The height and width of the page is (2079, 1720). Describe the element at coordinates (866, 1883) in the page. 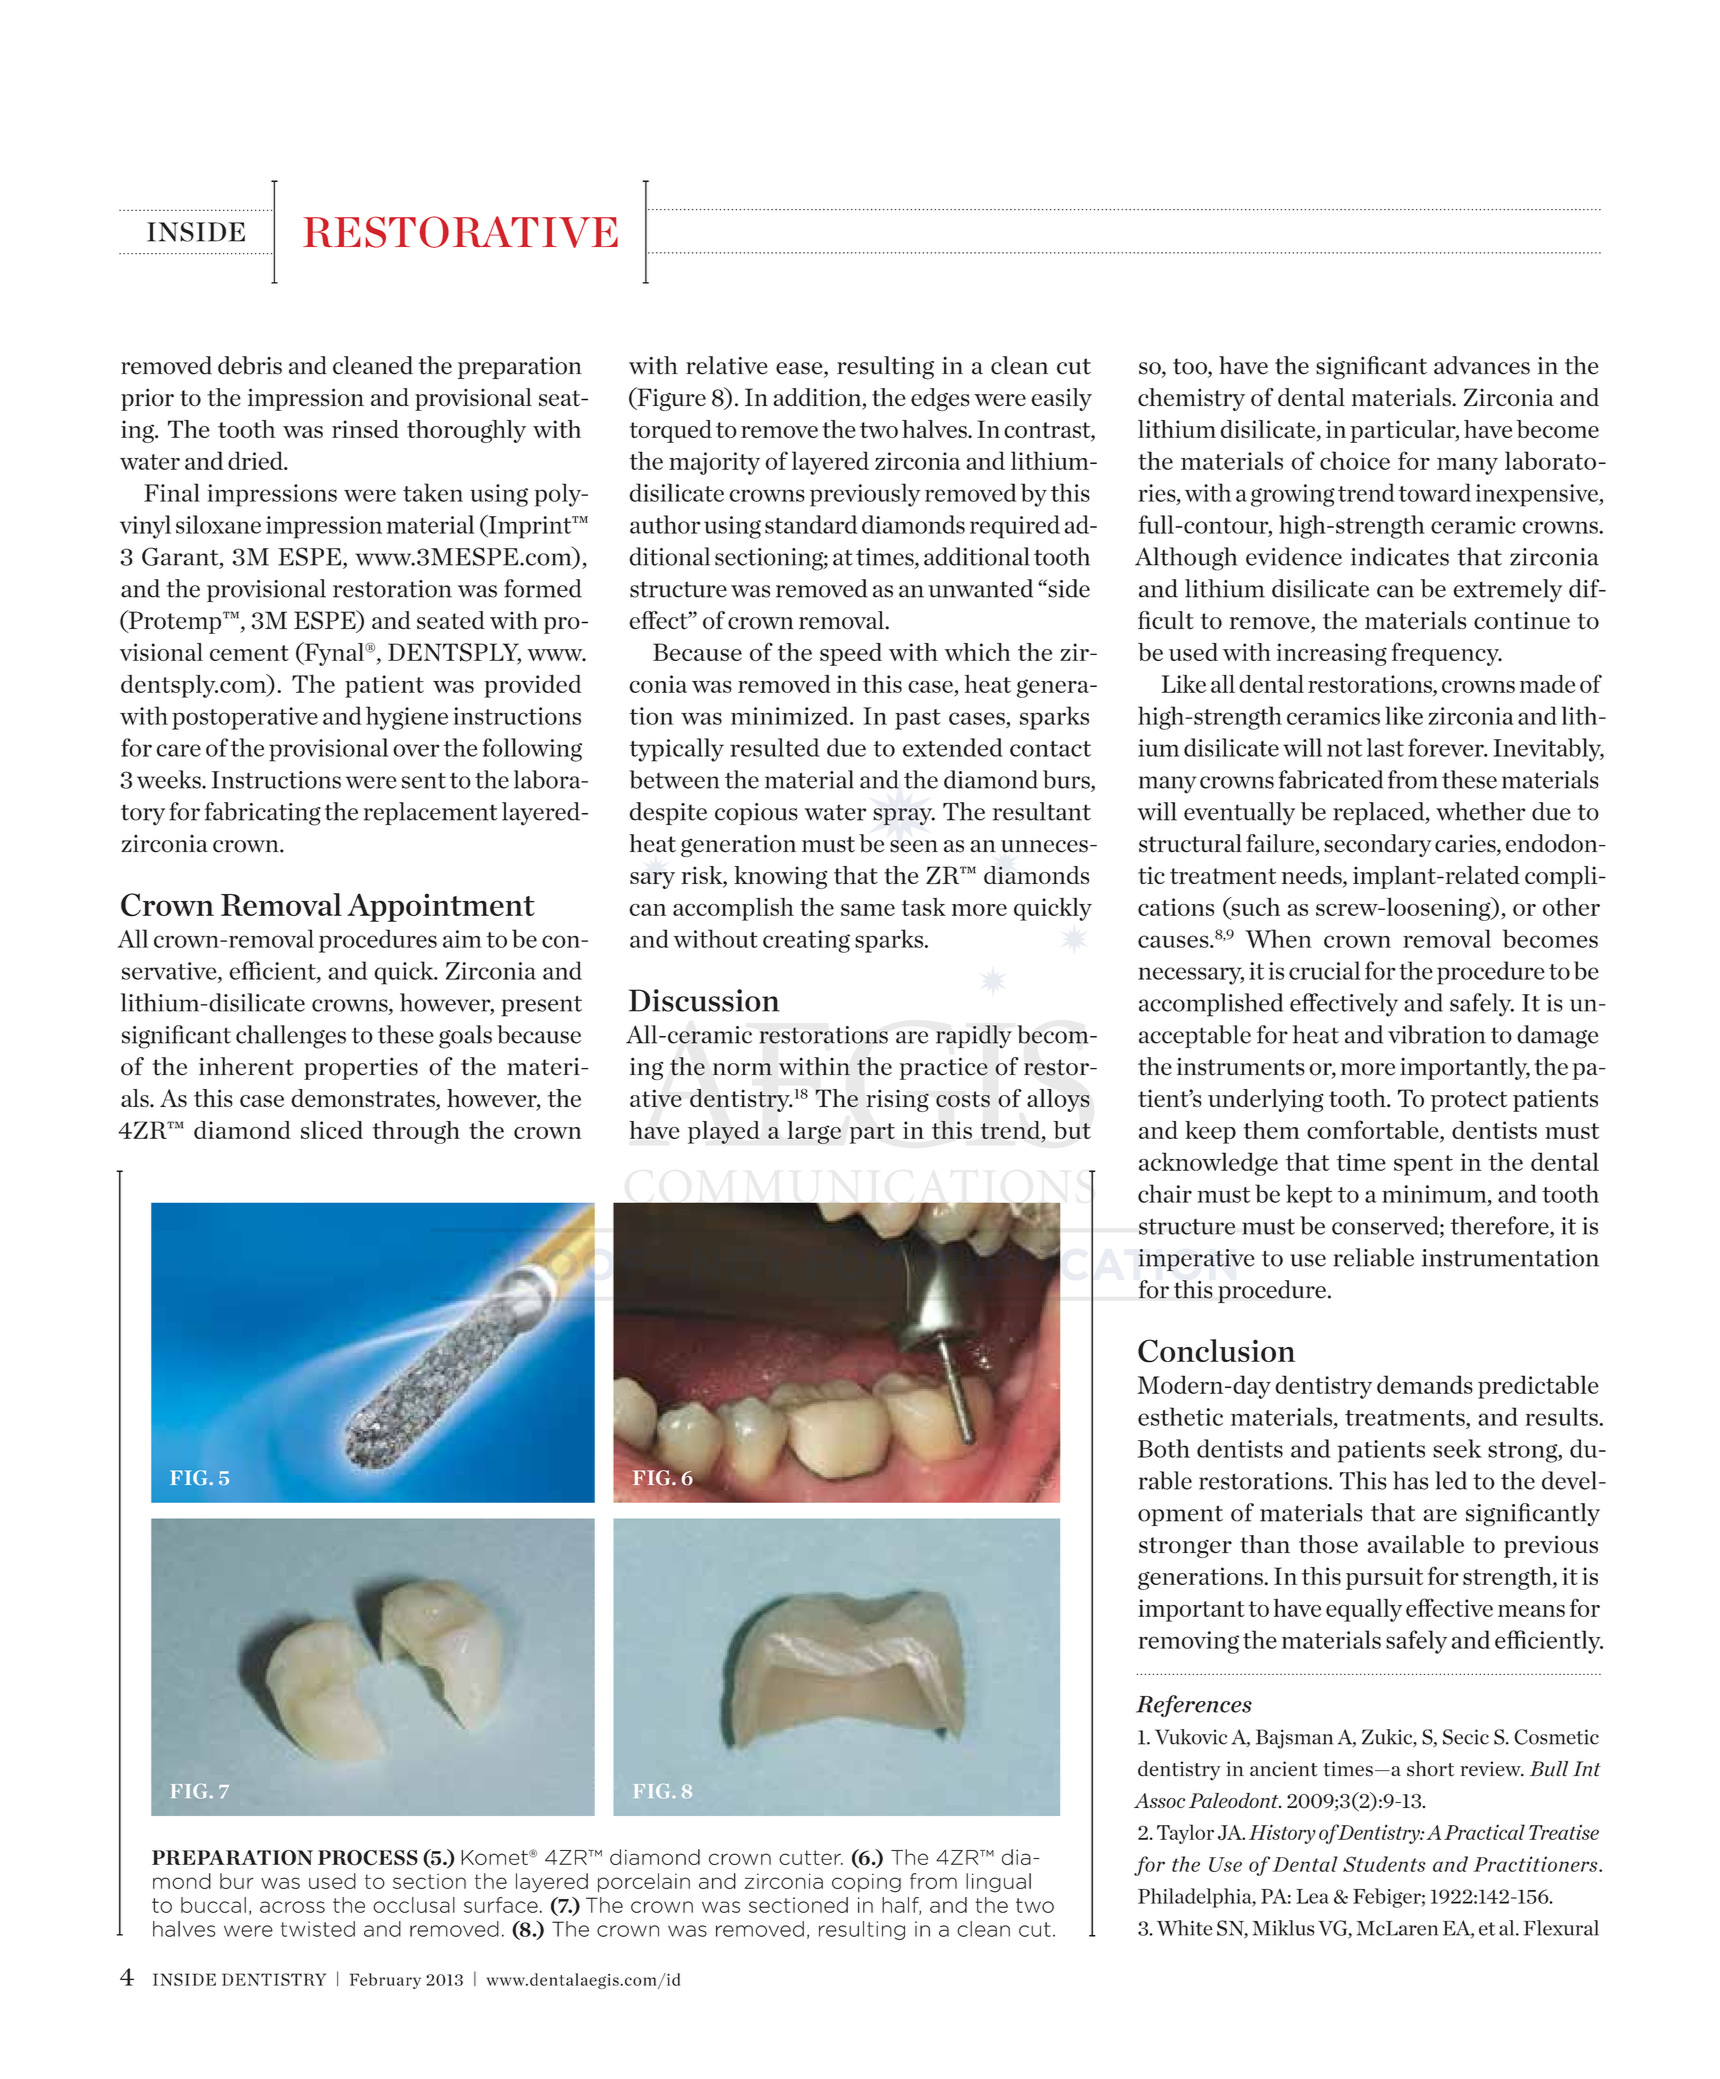

I see `coping` at that location.
